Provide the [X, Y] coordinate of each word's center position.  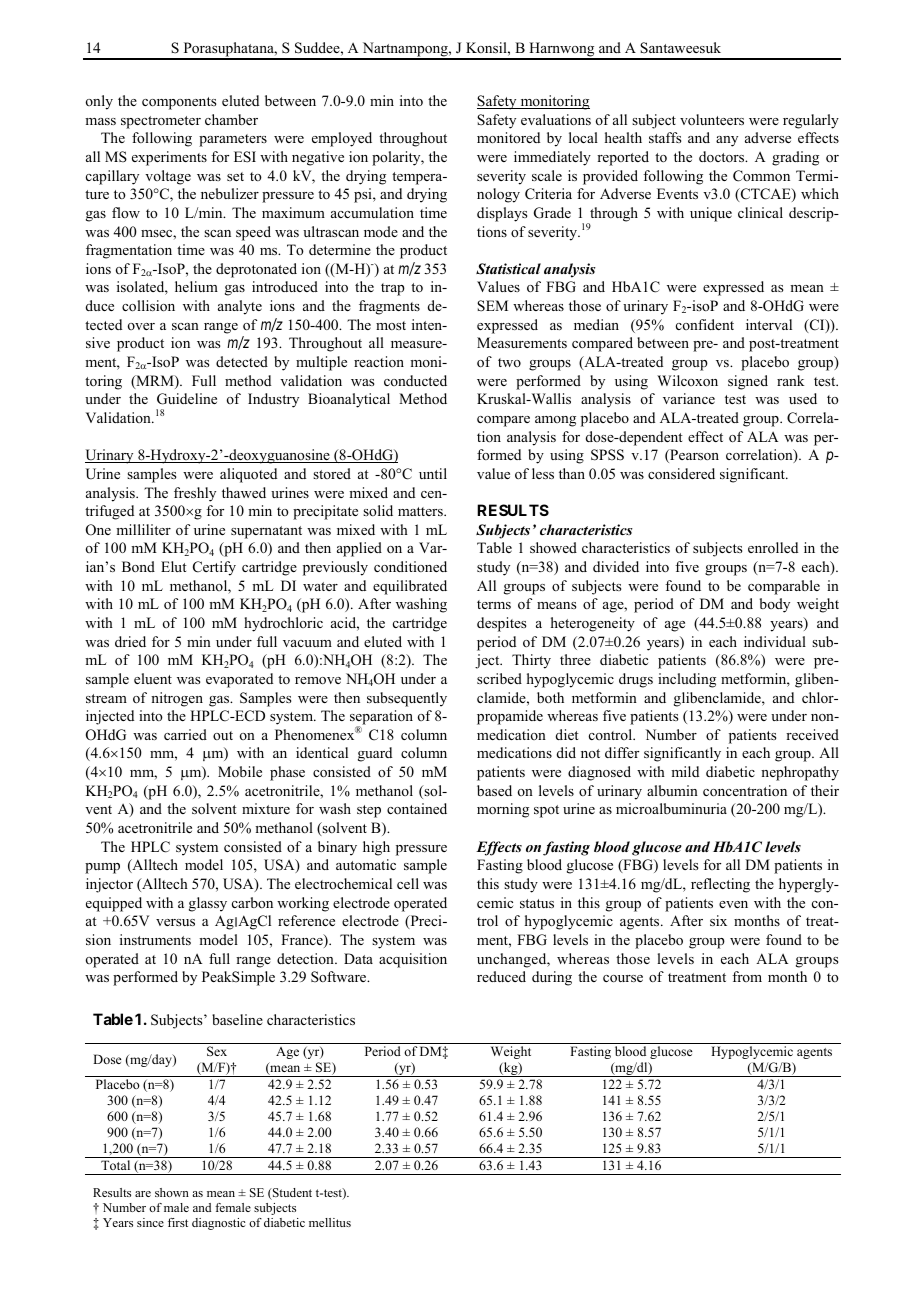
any [727, 141]
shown [172, 1192]
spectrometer [161, 122]
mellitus [330, 1222]
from [747, 976]
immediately [552, 158]
